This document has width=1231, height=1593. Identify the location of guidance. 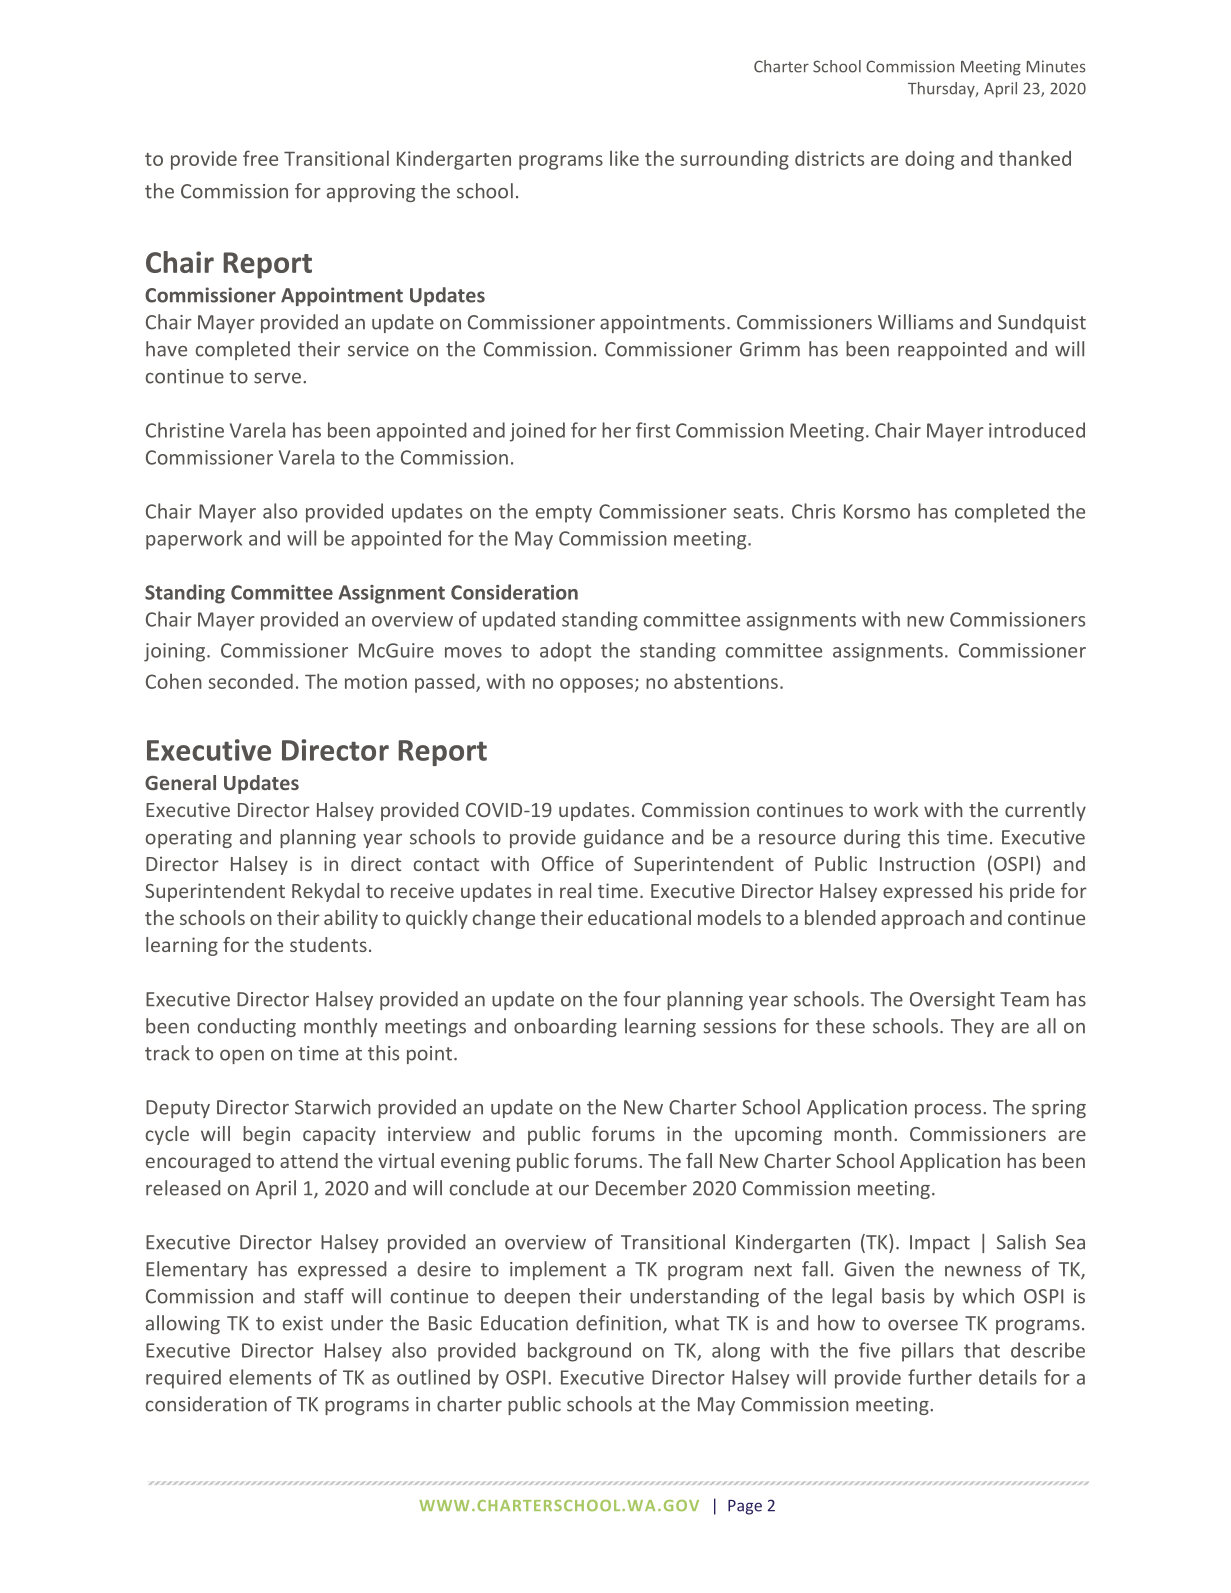
(624, 838).
